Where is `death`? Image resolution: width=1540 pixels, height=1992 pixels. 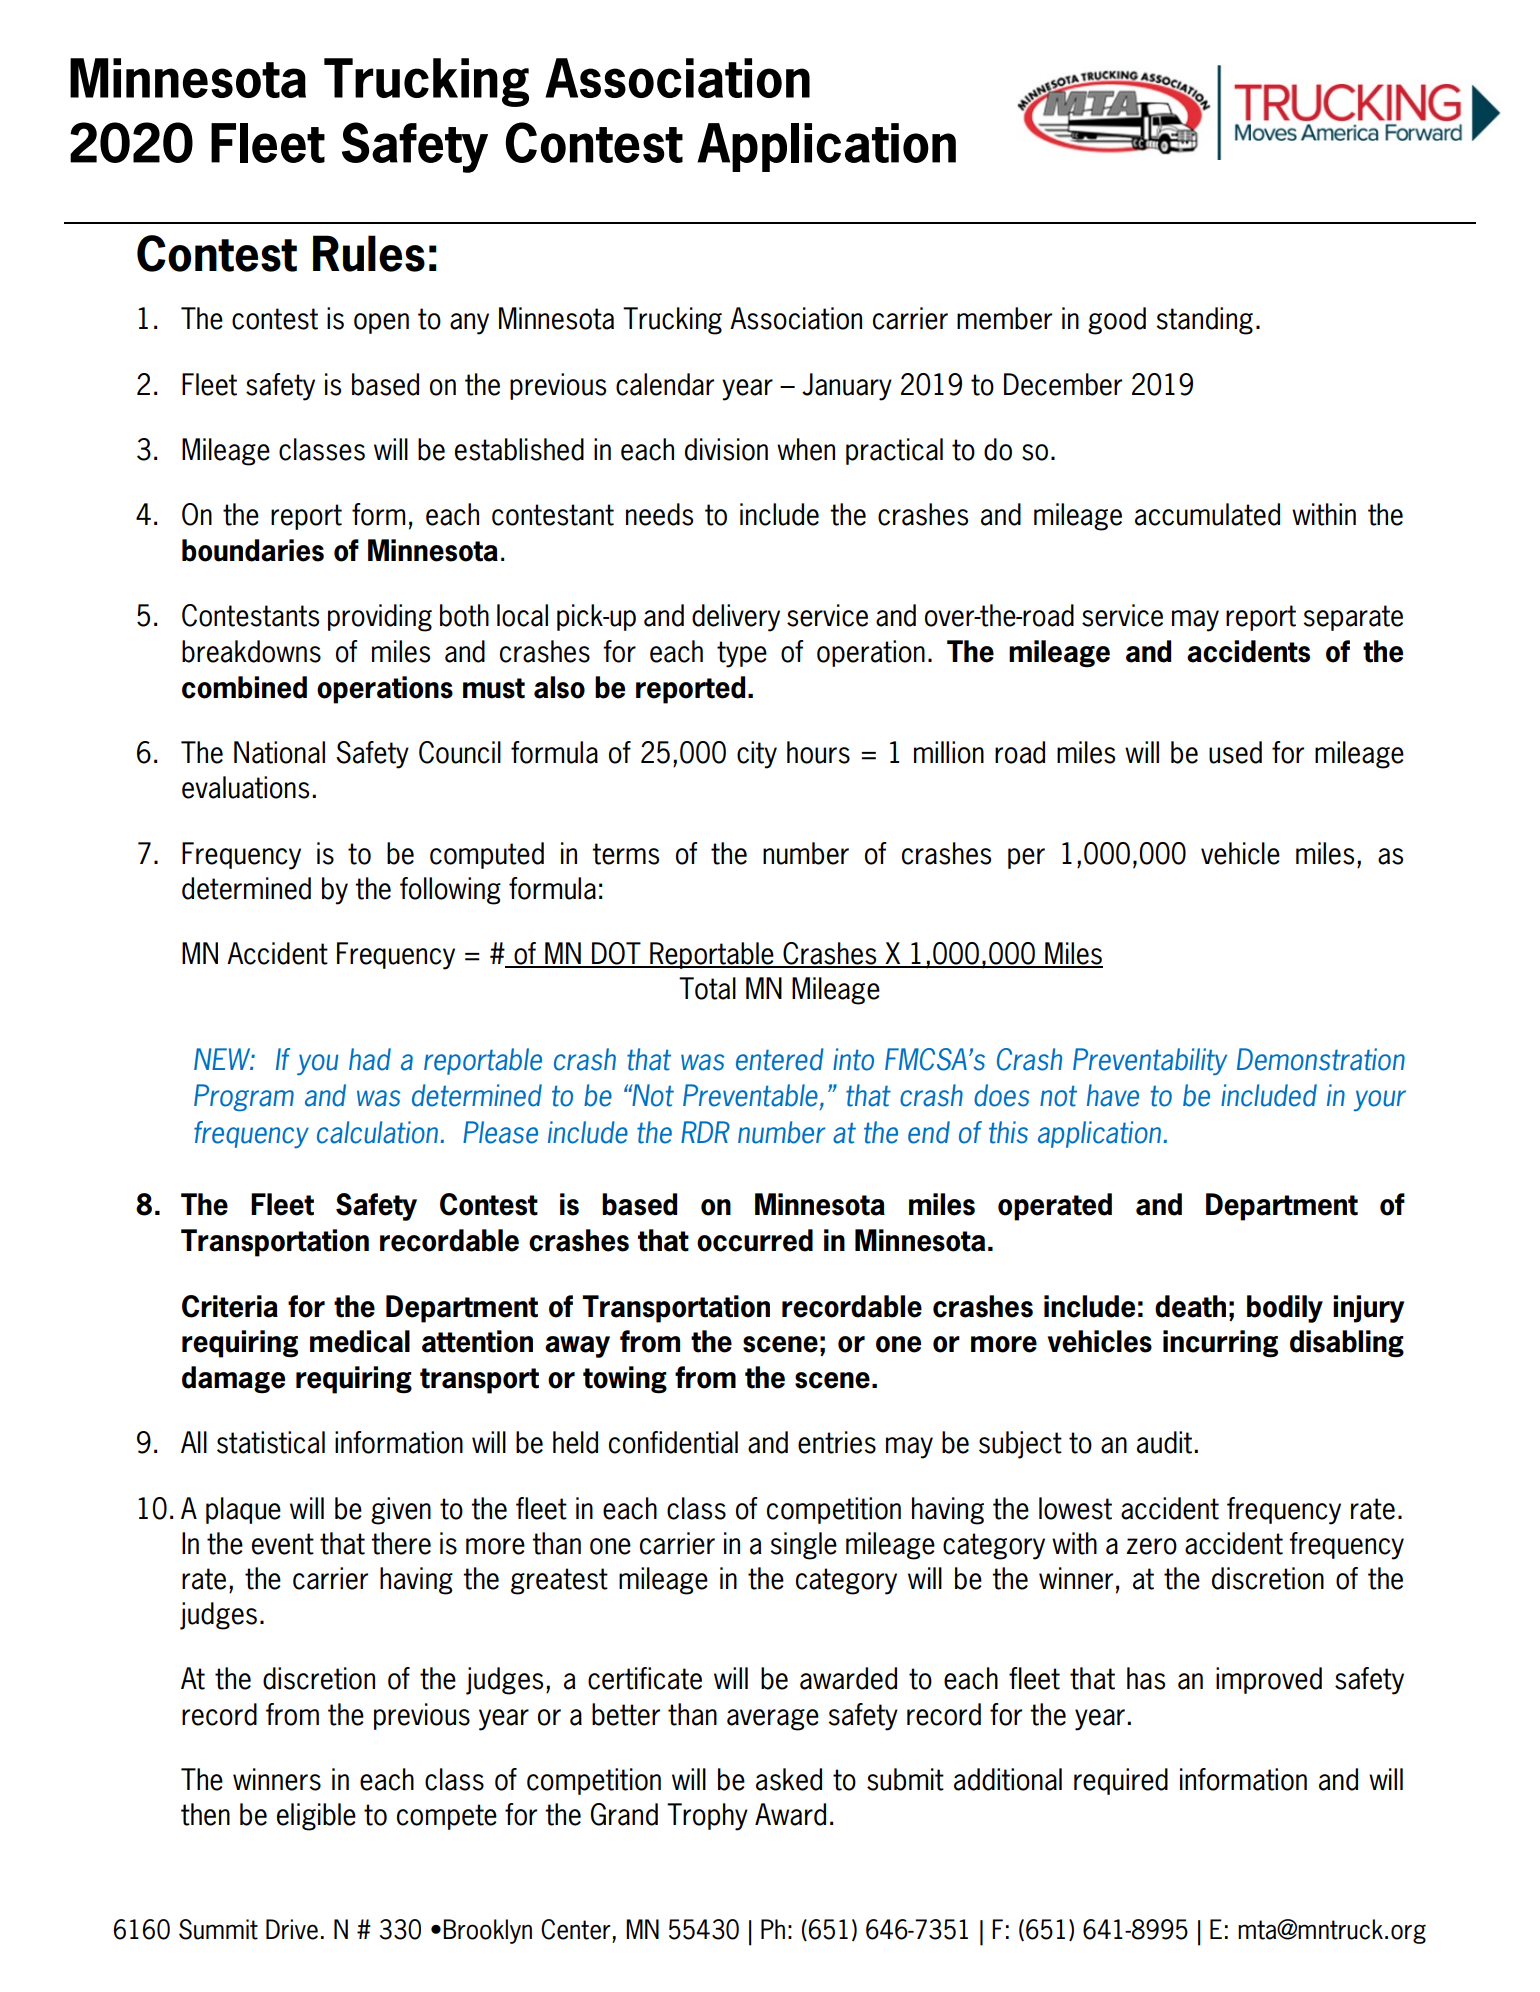 death is located at coordinates (1190, 1306).
